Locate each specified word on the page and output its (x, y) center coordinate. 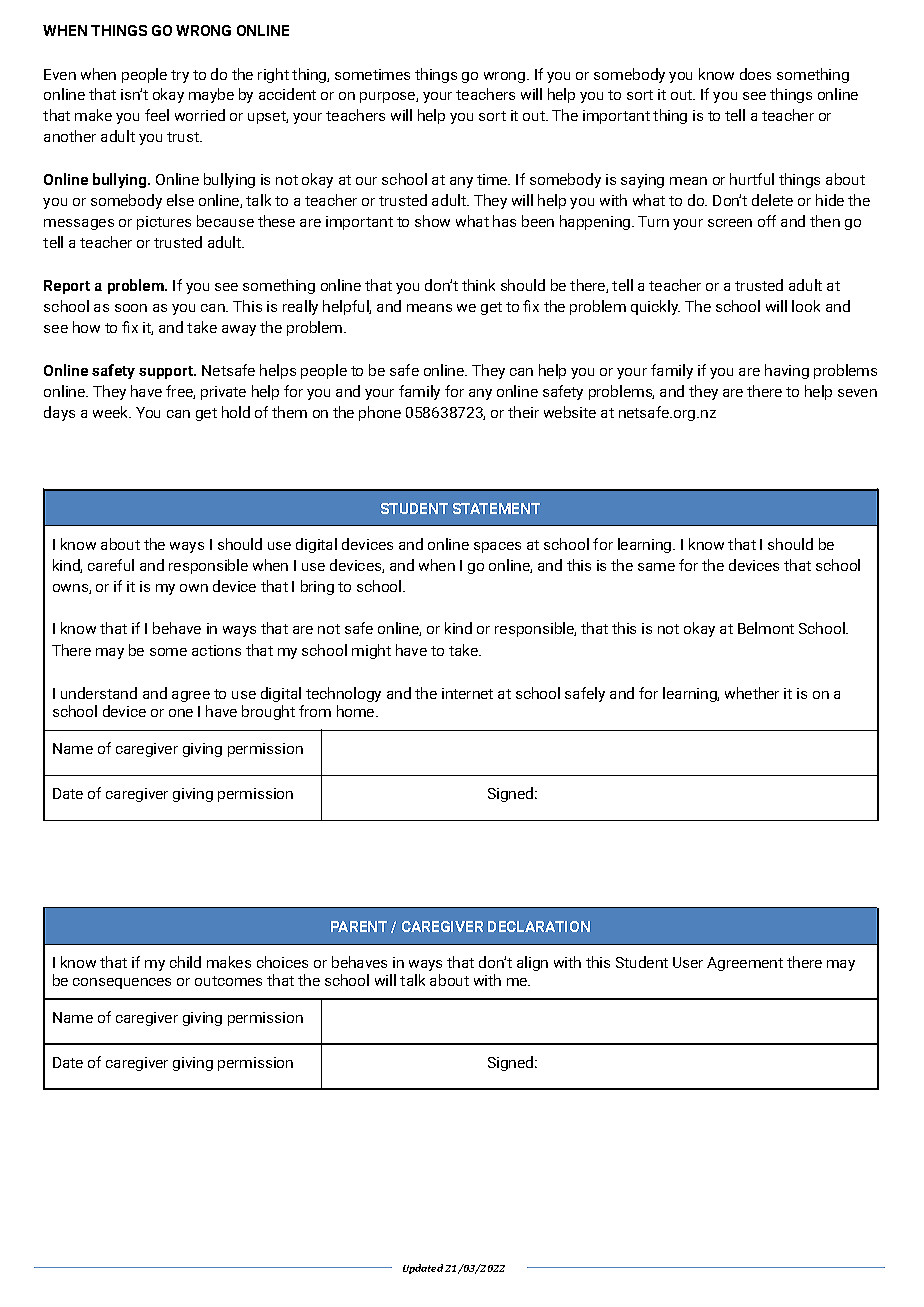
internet (467, 693)
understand (99, 693)
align (532, 963)
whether (752, 693)
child (185, 962)
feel (157, 115)
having (787, 371)
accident (287, 94)
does (755, 74)
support (167, 372)
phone (380, 413)
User (688, 962)
